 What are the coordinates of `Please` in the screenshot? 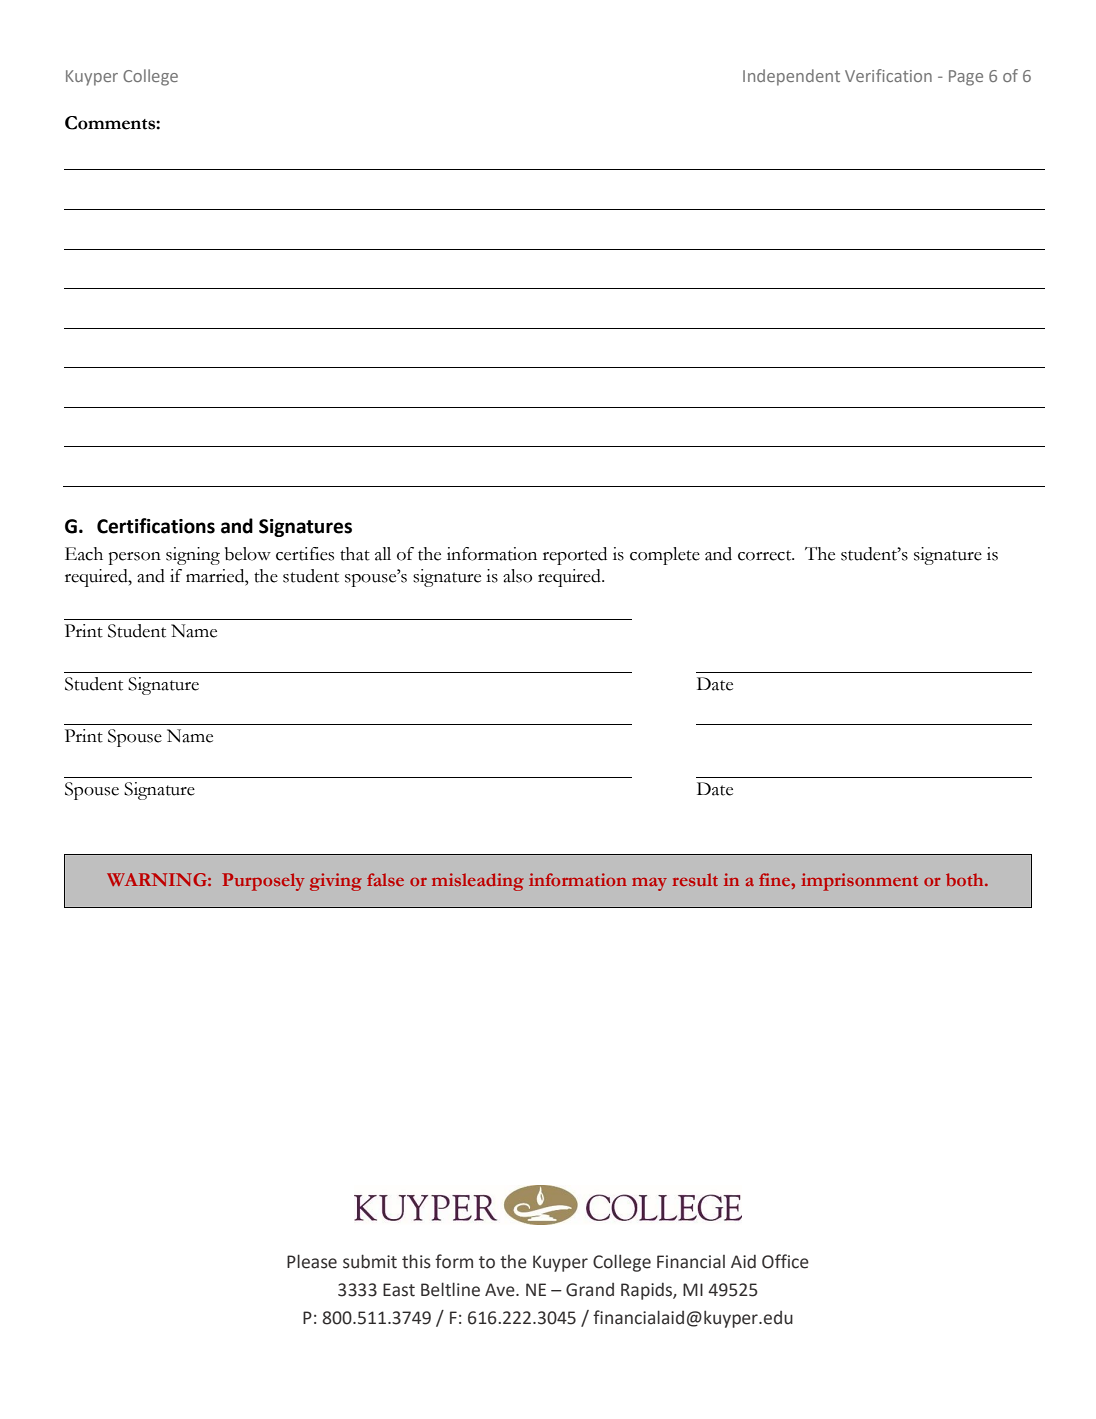 It's located at (312, 1261).
